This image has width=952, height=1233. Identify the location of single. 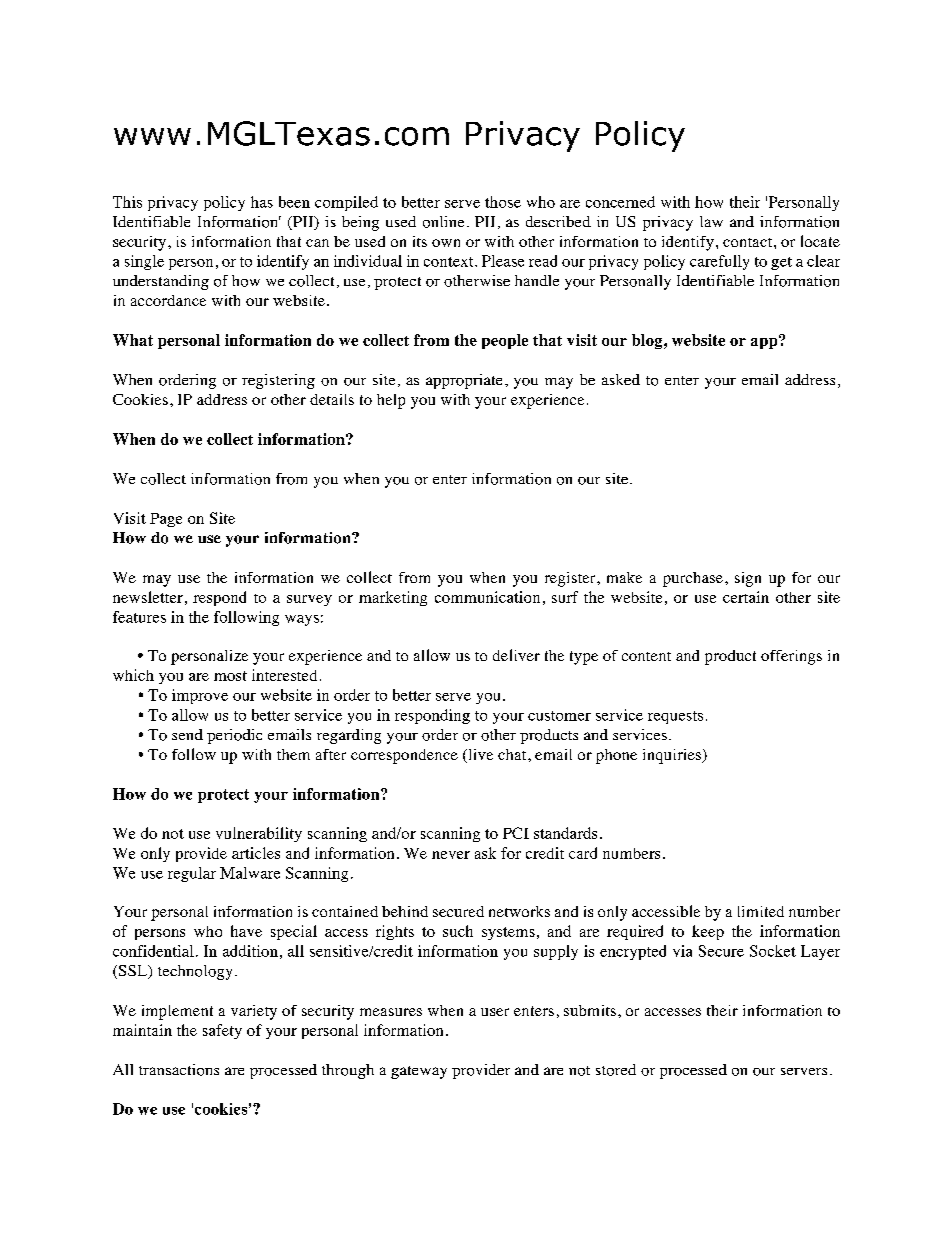
(144, 262).
